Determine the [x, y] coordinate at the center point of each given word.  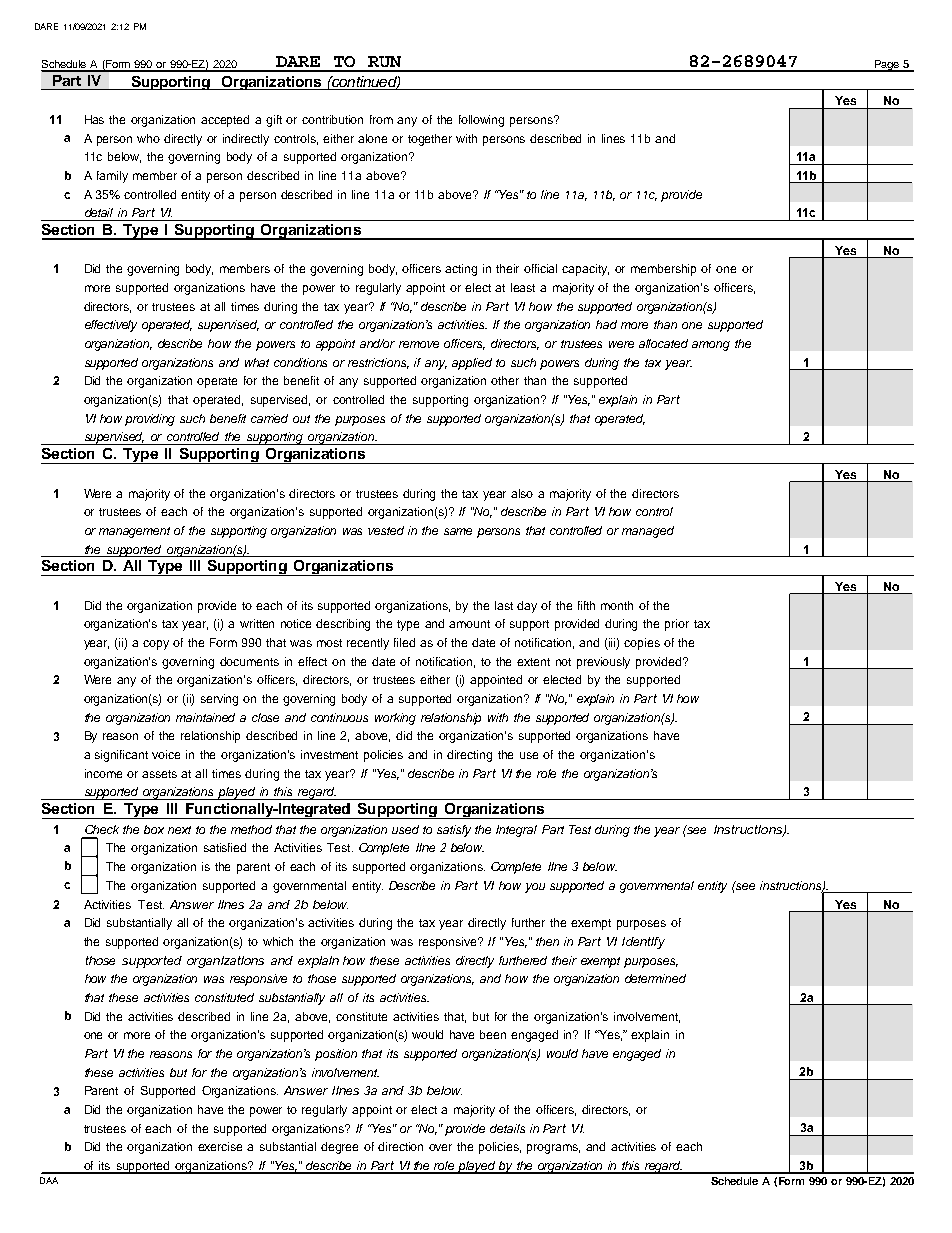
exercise [220, 1146]
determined [655, 978]
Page [886, 66]
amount [469, 624]
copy [156, 645]
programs [553, 1149]
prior [677, 625]
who [148, 138]
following [481, 121]
